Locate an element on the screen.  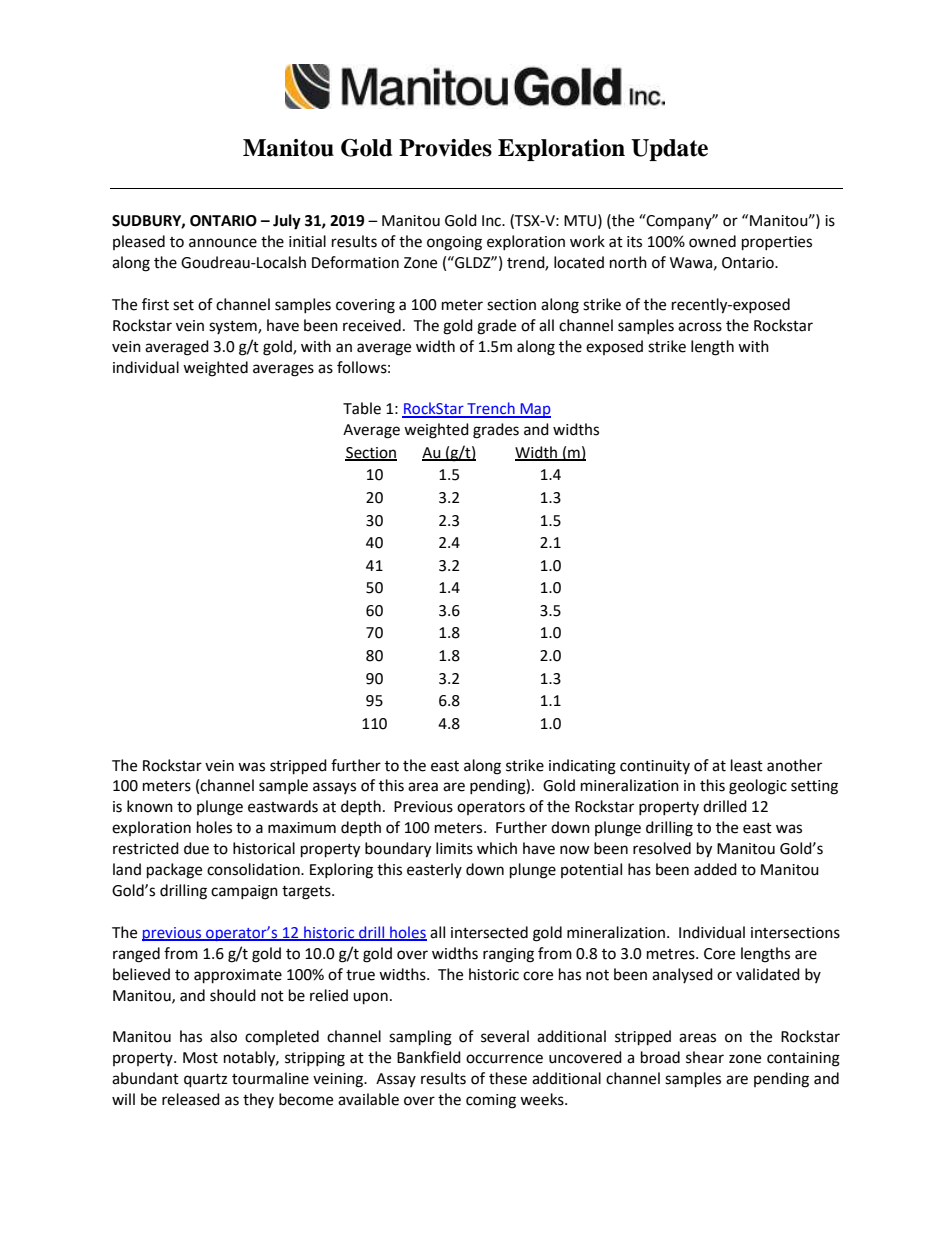
indicating is located at coordinates (582, 767).
